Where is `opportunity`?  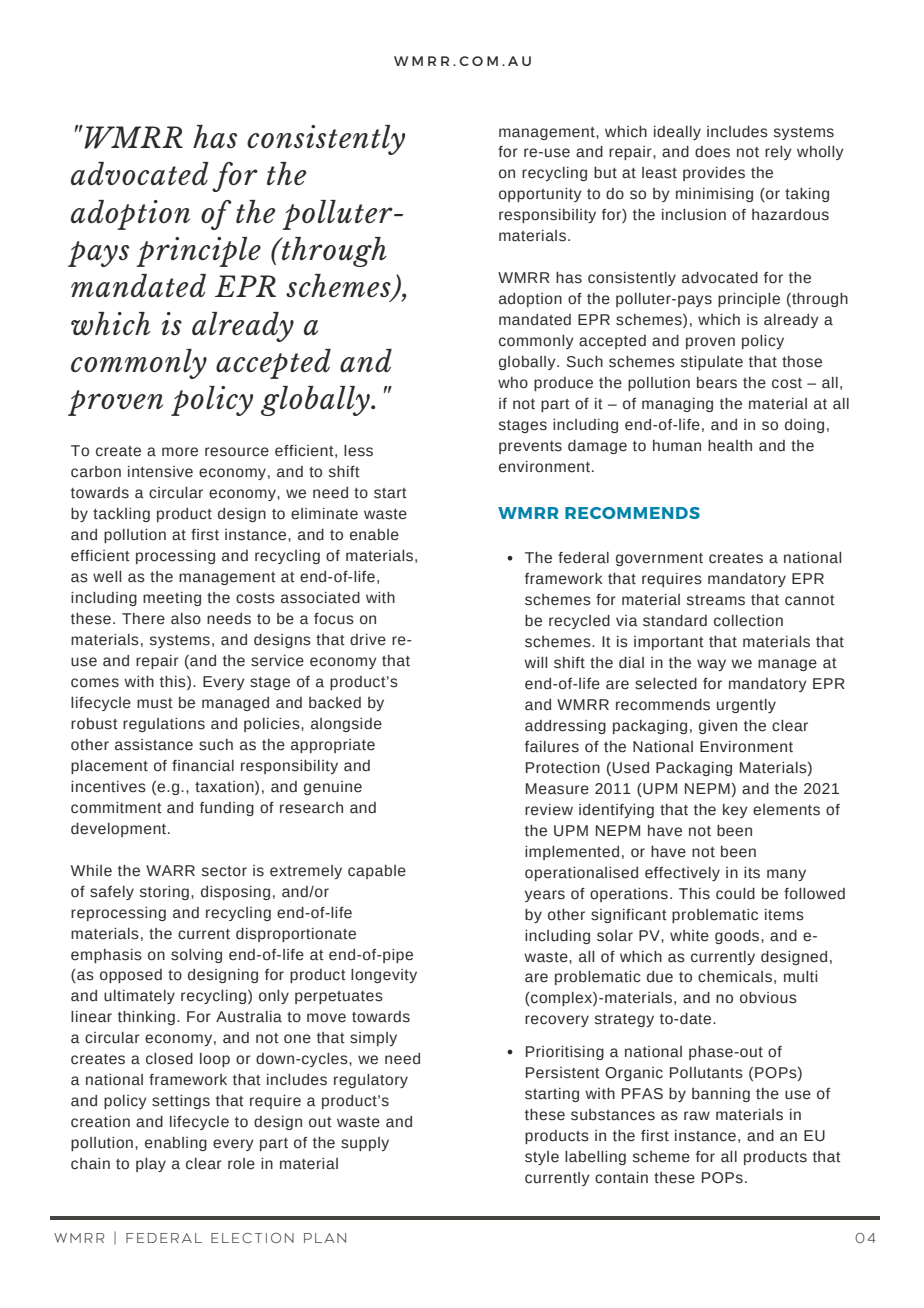
opportunity is located at coordinates (540, 195).
